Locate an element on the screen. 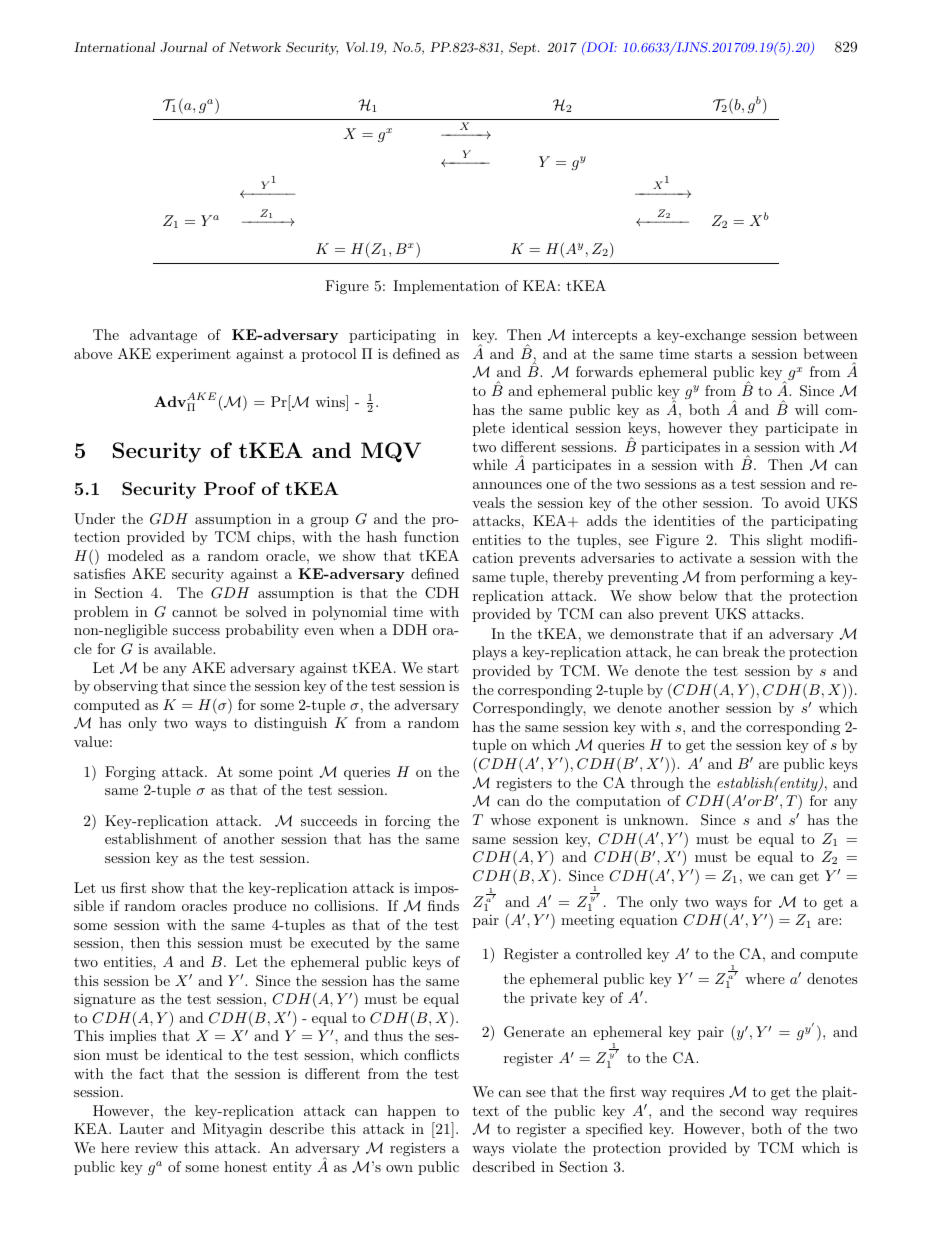  Journal is located at coordinates (183, 47).
